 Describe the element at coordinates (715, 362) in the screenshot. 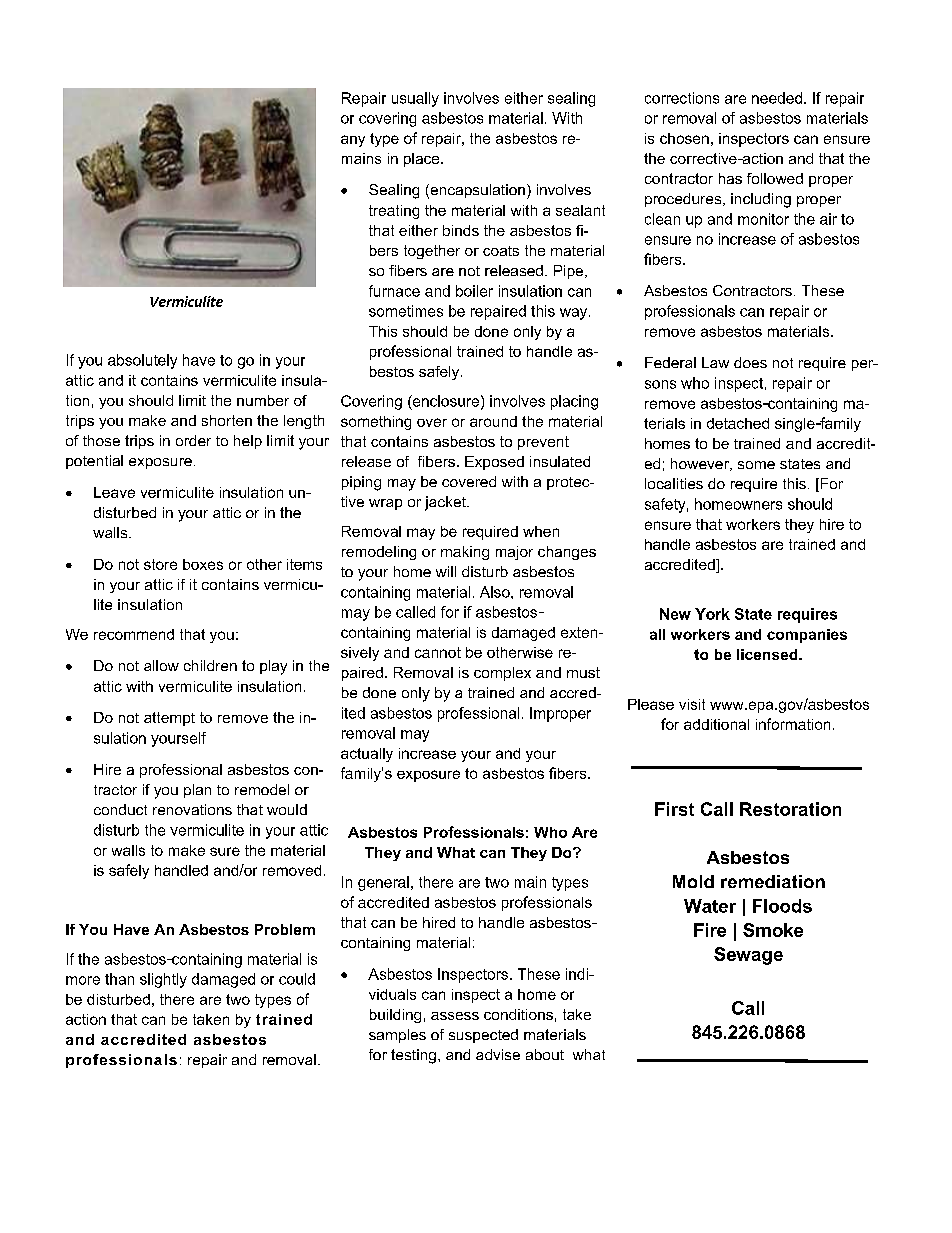

I see `Law` at that location.
